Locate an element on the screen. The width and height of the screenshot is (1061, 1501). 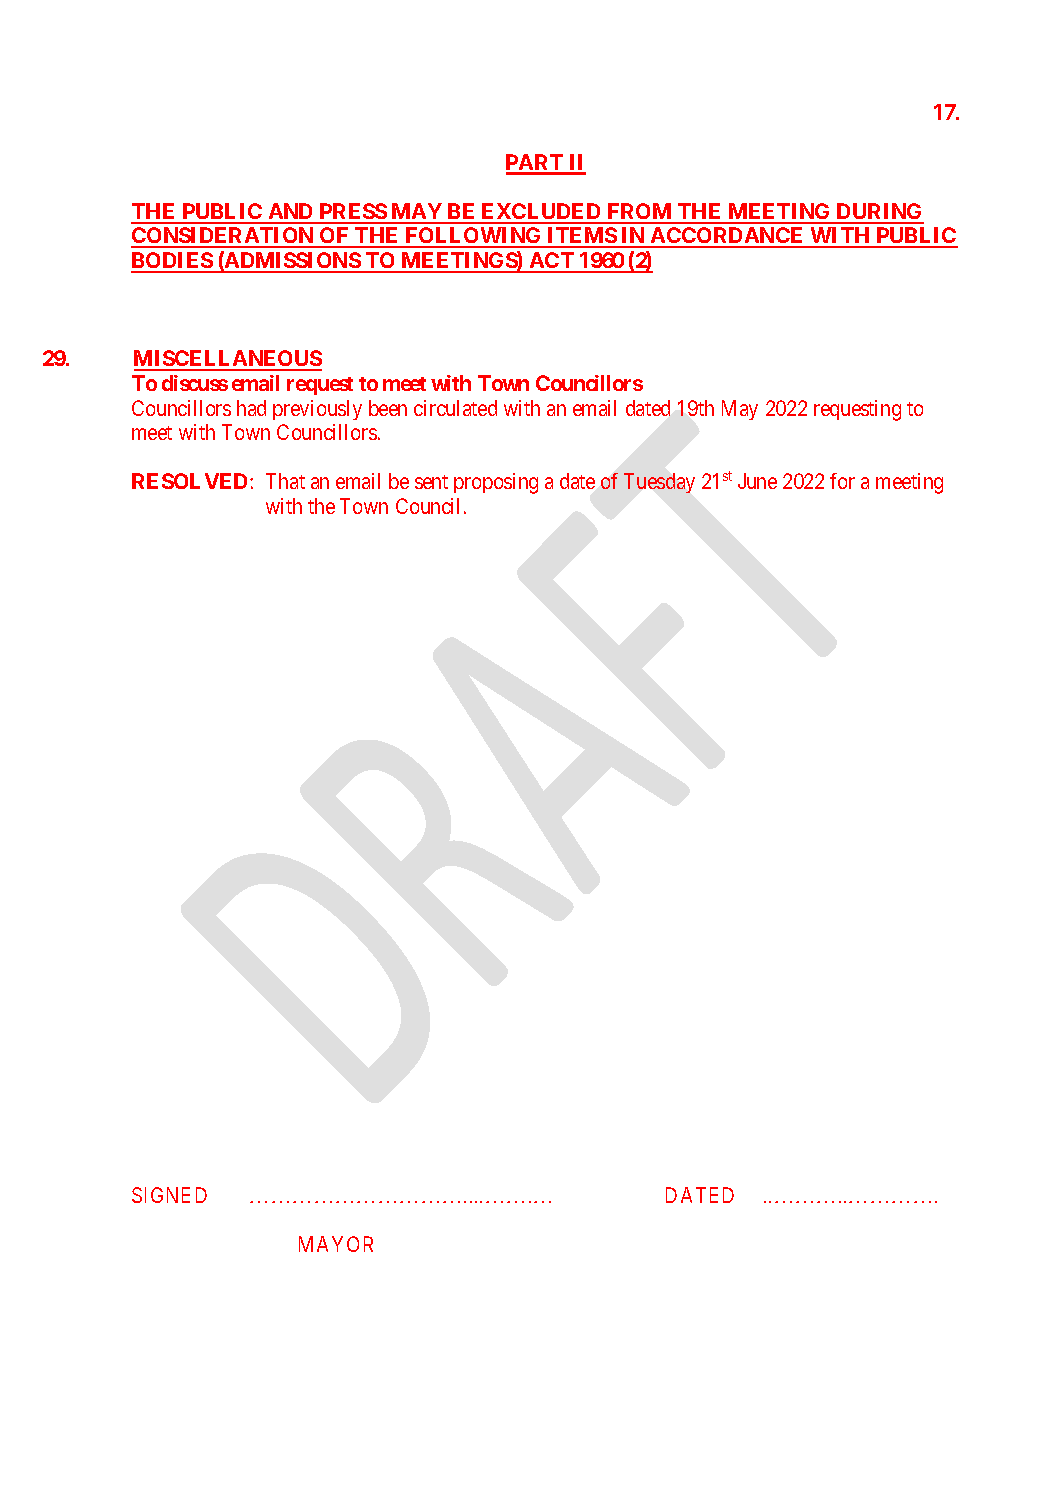
ACCORDANCE is located at coordinates (727, 237).
